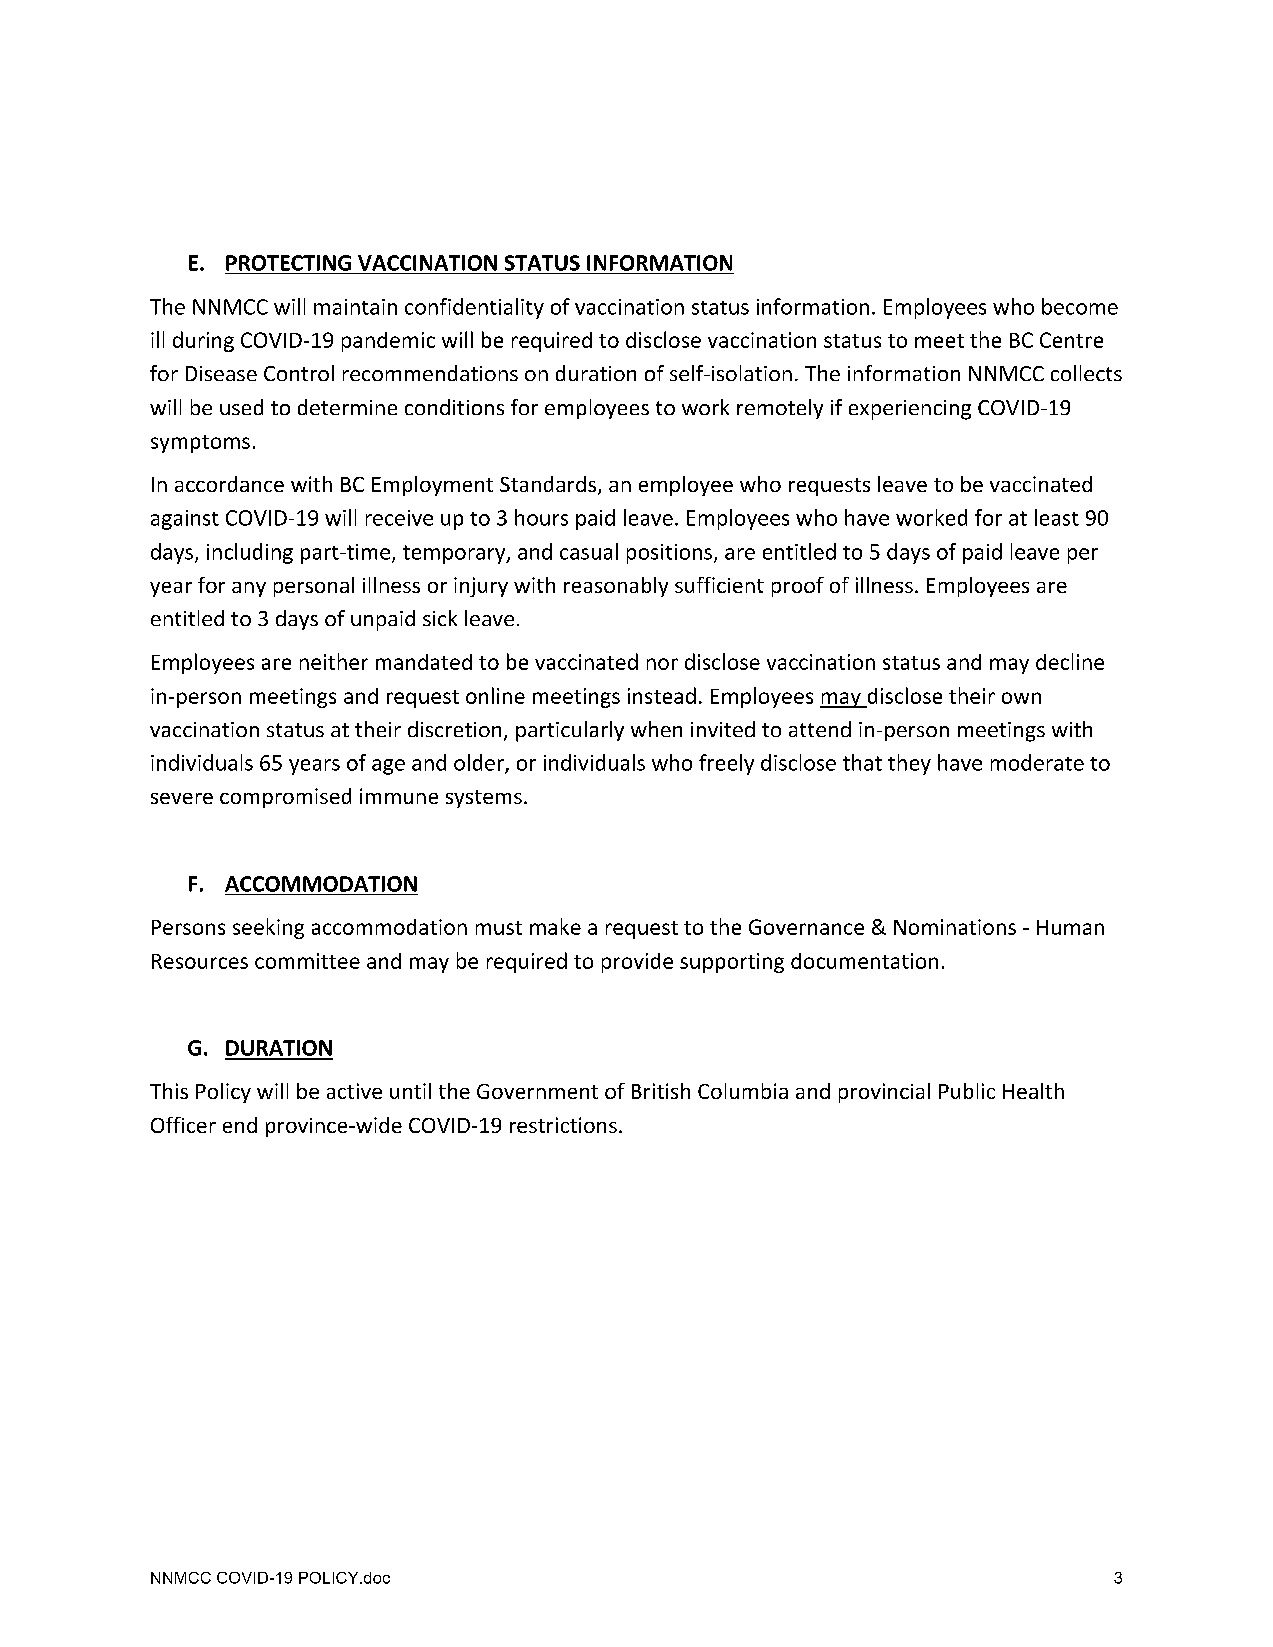  Describe the element at coordinates (1080, 306) in the screenshot. I see `become` at that location.
